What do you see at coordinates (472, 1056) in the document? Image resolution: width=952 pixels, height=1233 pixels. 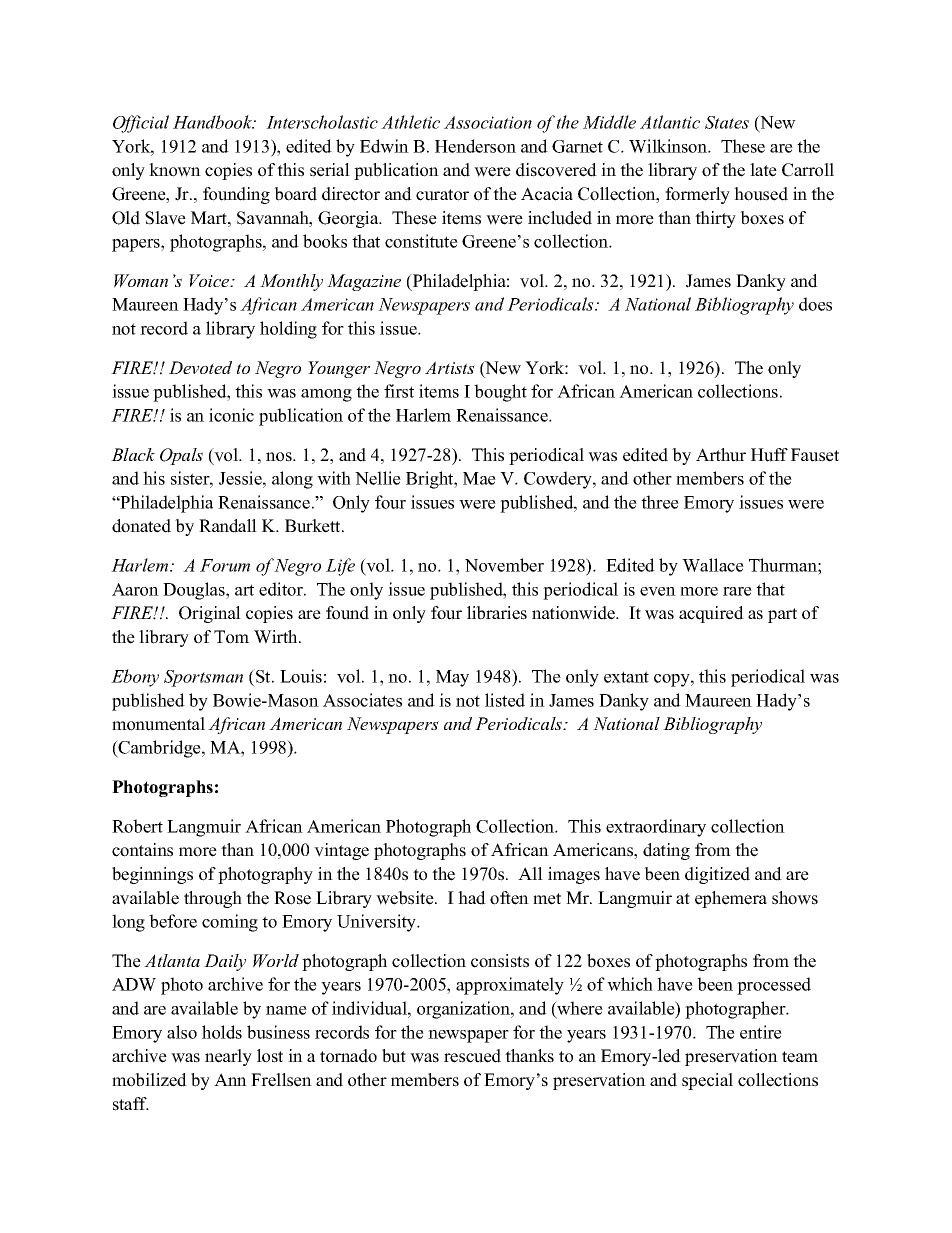 I see `rescued` at bounding box center [472, 1056].
